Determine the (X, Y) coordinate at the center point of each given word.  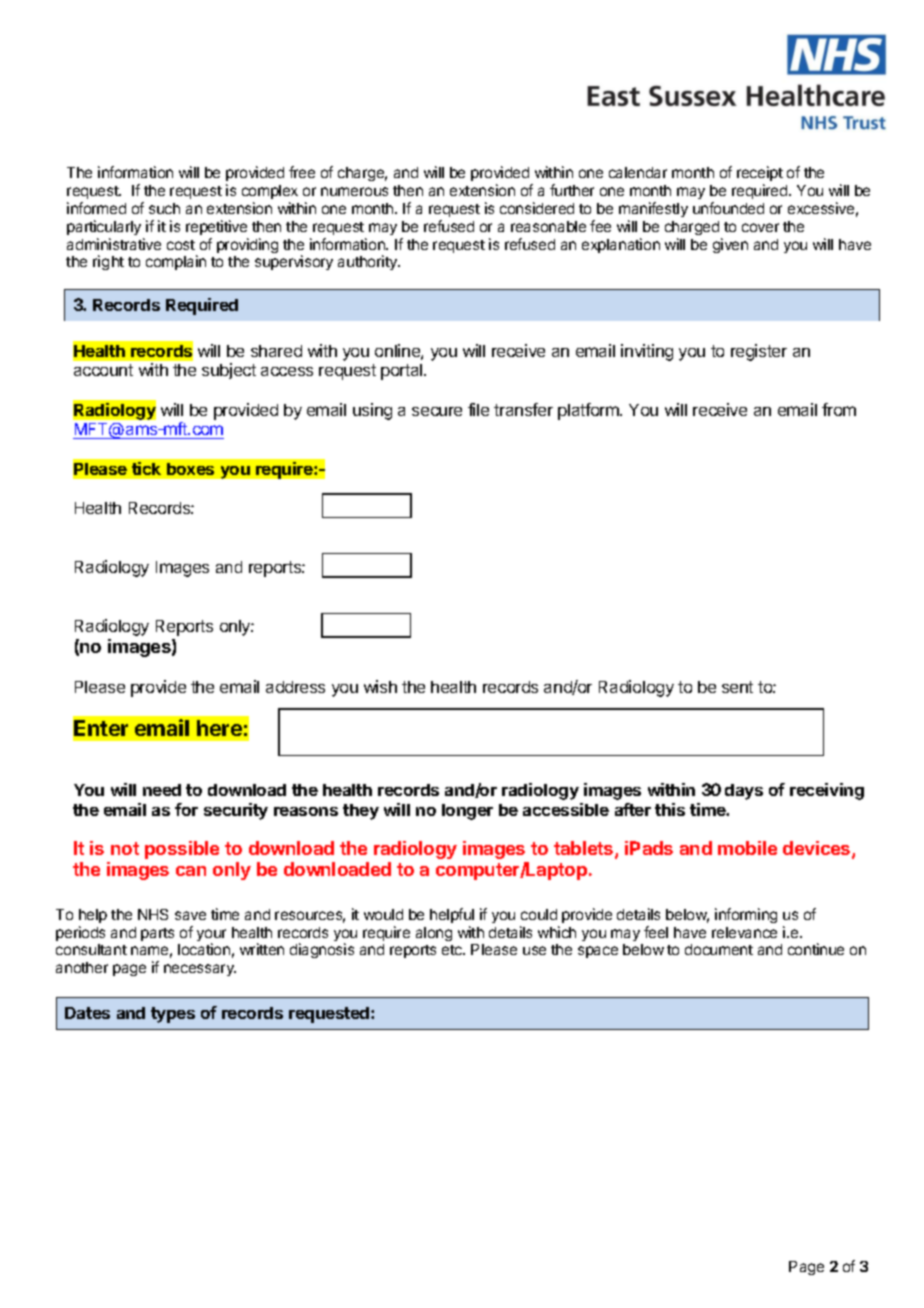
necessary (200, 970)
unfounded (728, 208)
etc (453, 950)
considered (537, 208)
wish (380, 686)
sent (737, 687)
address (295, 687)
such (164, 208)
